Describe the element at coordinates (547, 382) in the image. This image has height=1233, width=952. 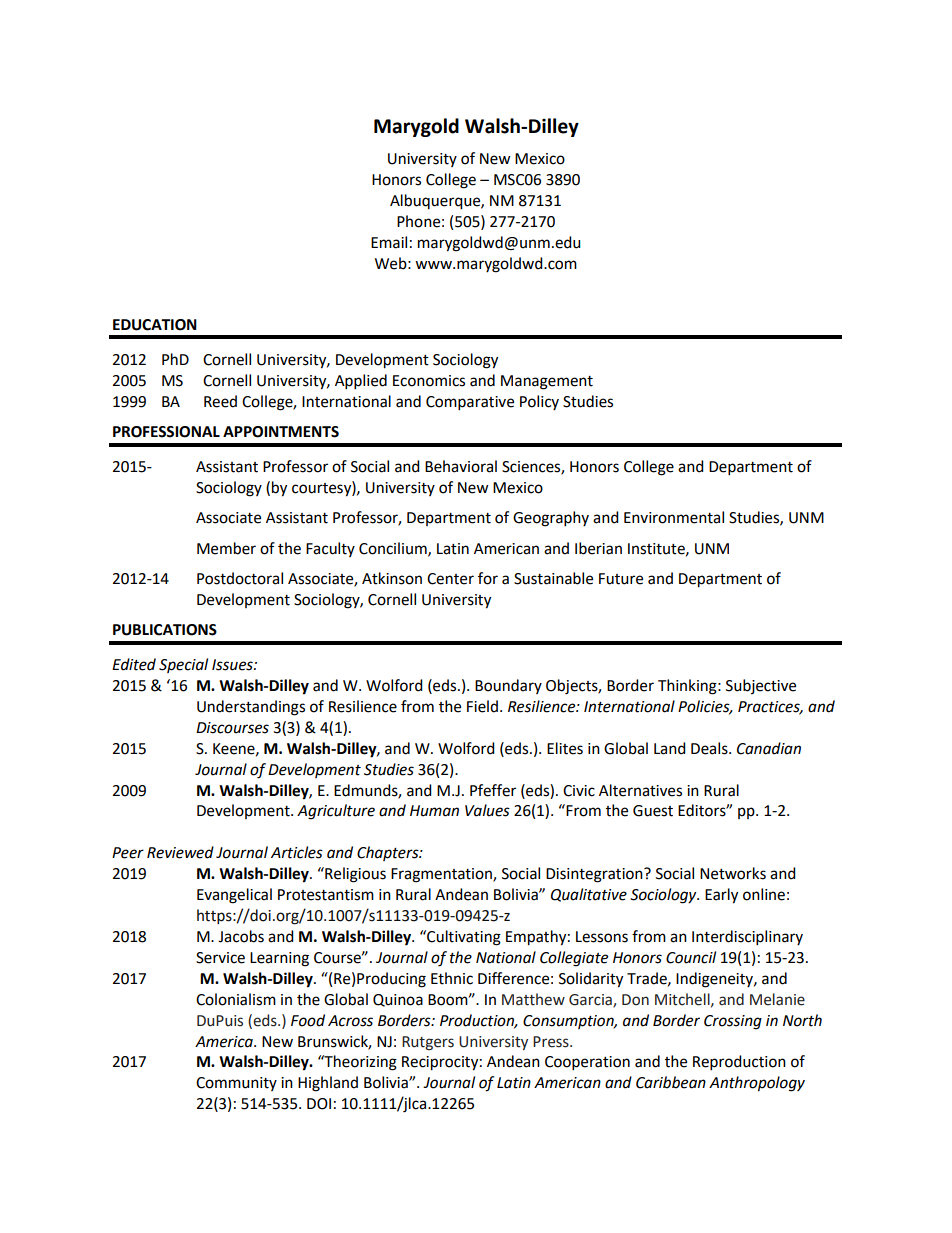
I see `Management` at that location.
